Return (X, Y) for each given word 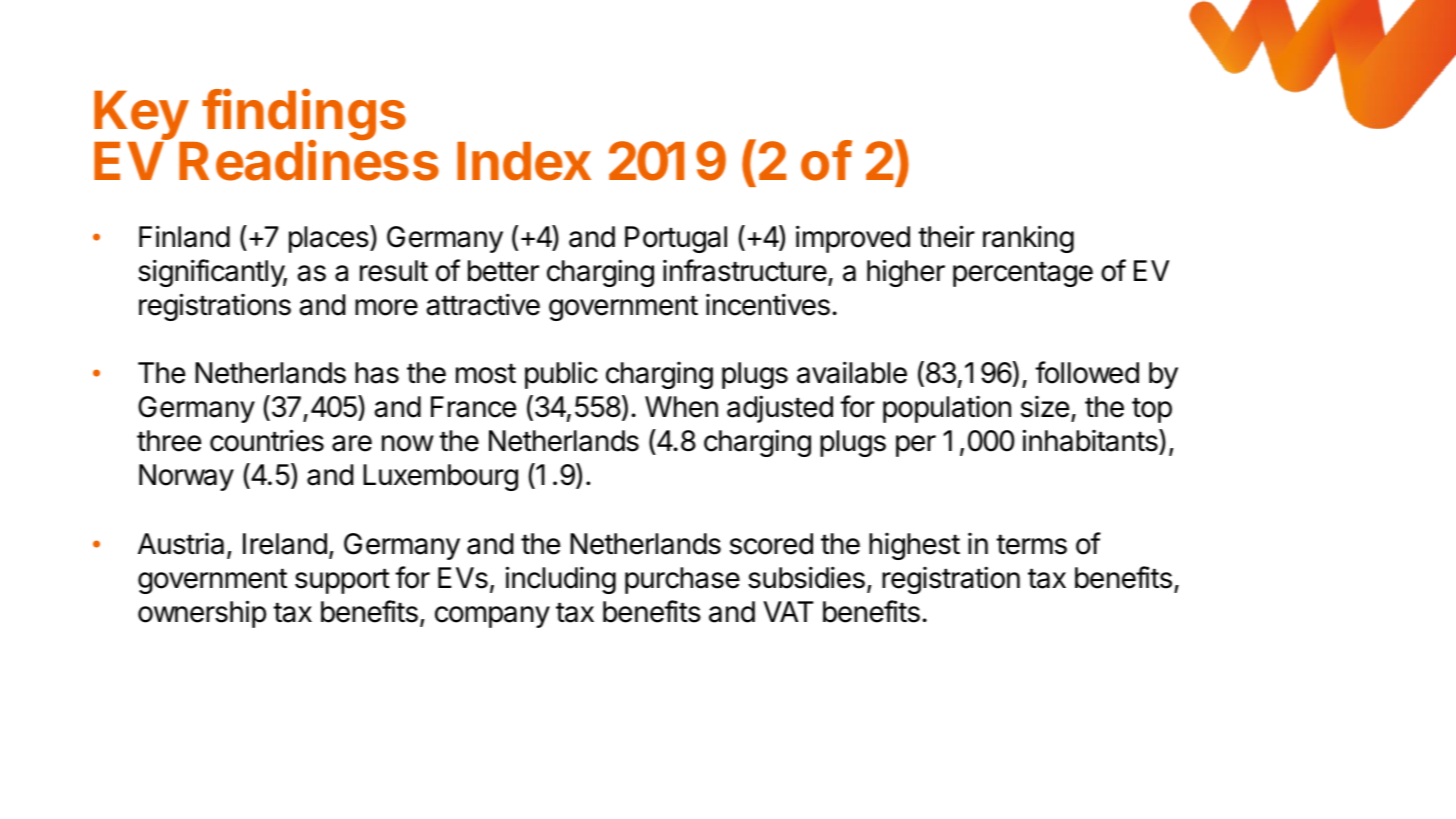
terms (1031, 544)
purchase (682, 580)
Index (524, 161)
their (946, 236)
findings (303, 116)
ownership (202, 614)
